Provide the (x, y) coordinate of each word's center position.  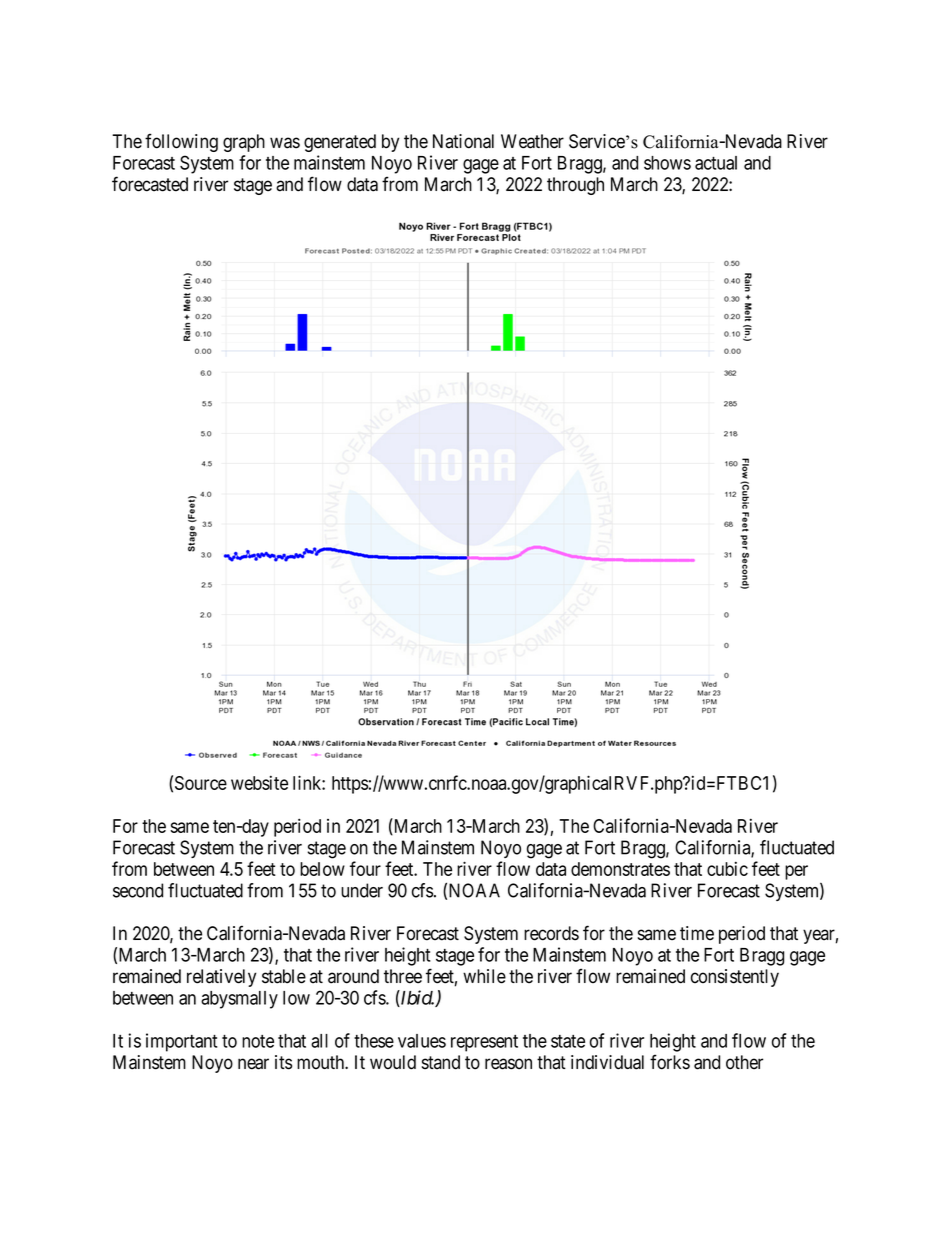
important (181, 1042)
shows (667, 163)
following (181, 142)
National (463, 141)
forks (670, 1062)
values (422, 1041)
